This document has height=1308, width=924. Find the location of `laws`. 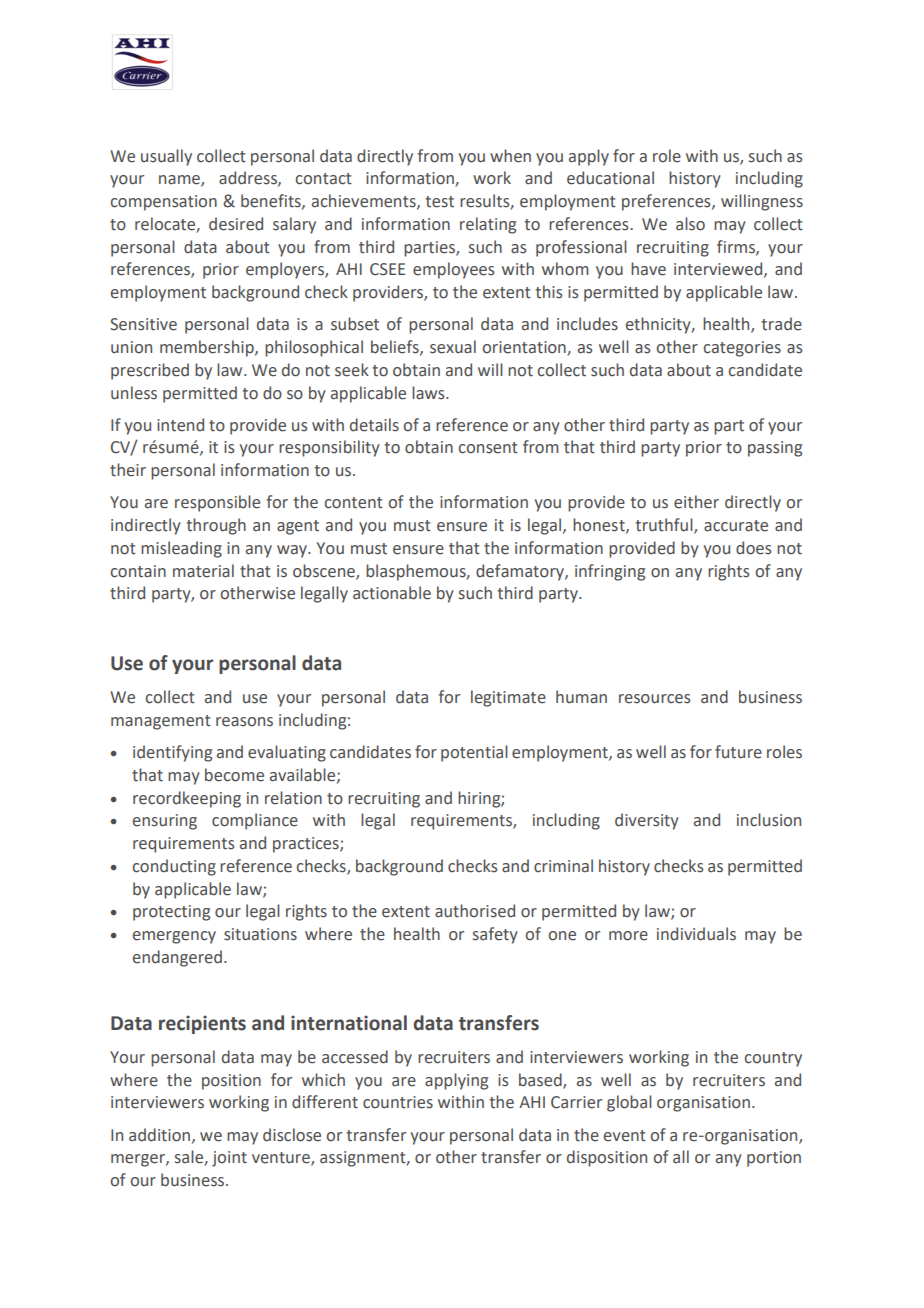

laws is located at coordinates (429, 393).
